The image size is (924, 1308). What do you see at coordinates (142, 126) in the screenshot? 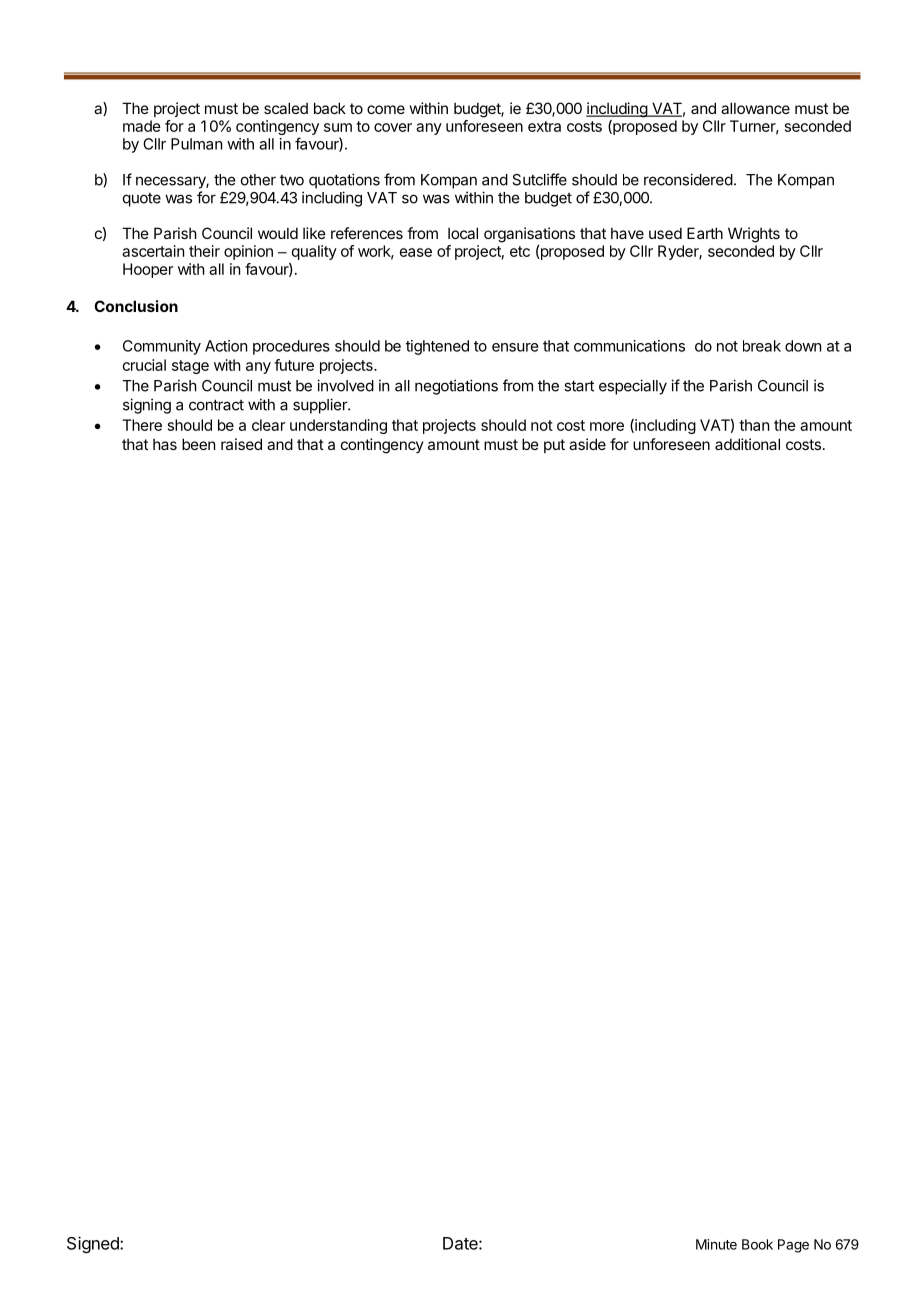
I see `made` at bounding box center [142, 126].
